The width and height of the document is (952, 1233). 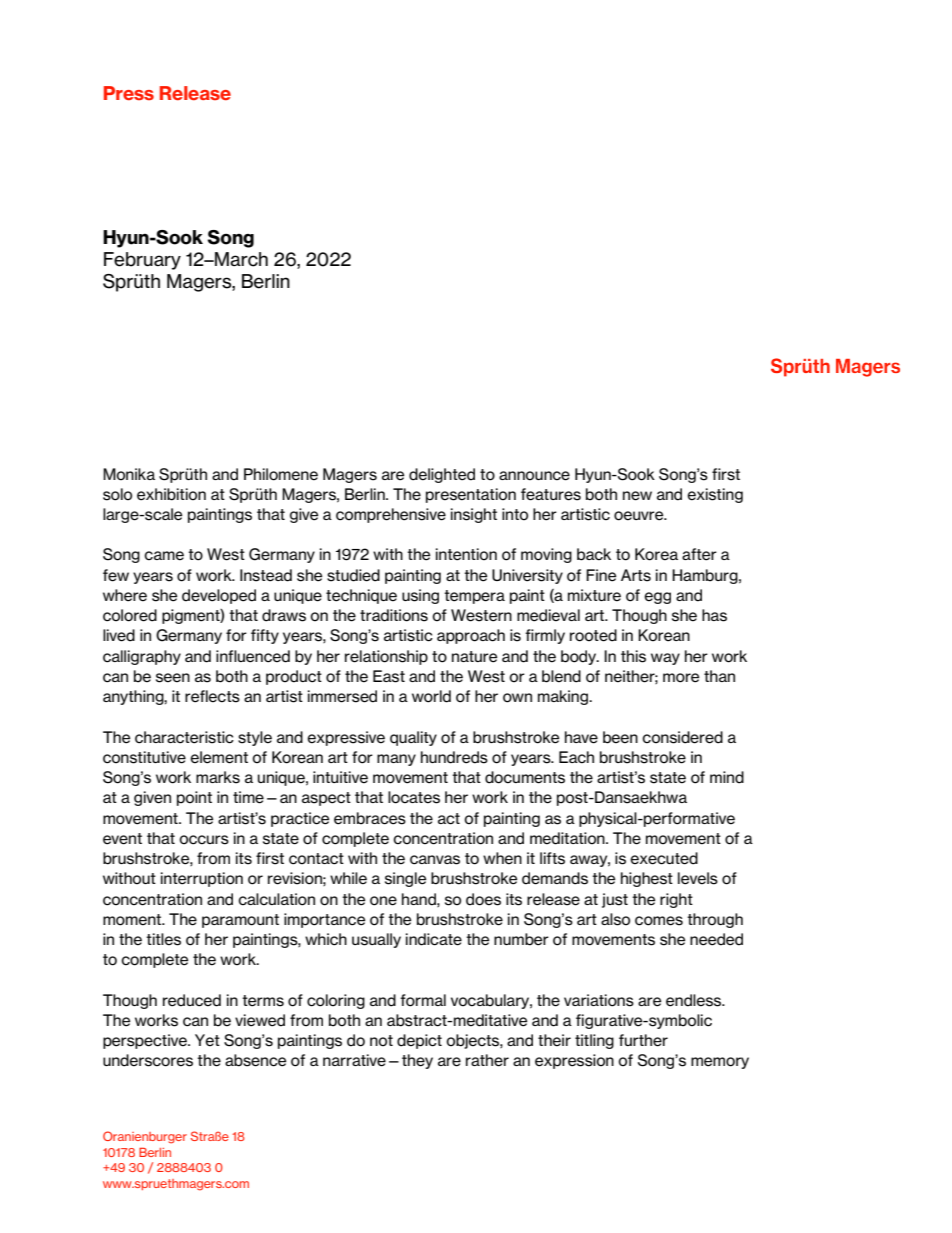 What do you see at coordinates (386, 657) in the document?
I see `relationship` at bounding box center [386, 657].
